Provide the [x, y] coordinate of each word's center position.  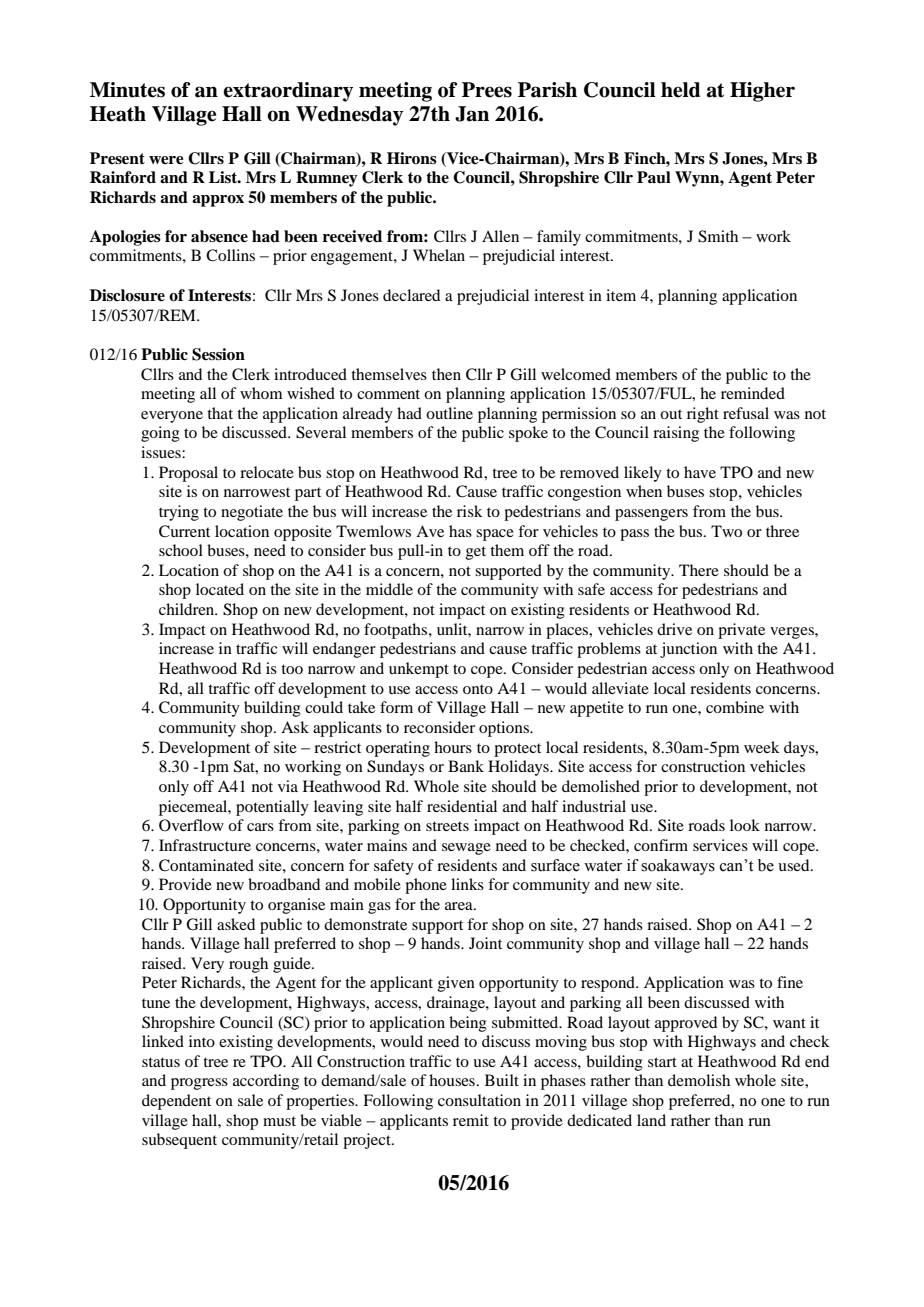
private [741, 631]
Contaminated [206, 865]
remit [471, 1120]
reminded [753, 393]
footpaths [395, 631]
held [681, 90]
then [446, 374]
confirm [661, 845]
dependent [176, 1102]
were [166, 160]
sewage [466, 849]
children [188, 609]
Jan [472, 114]
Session [218, 354]
